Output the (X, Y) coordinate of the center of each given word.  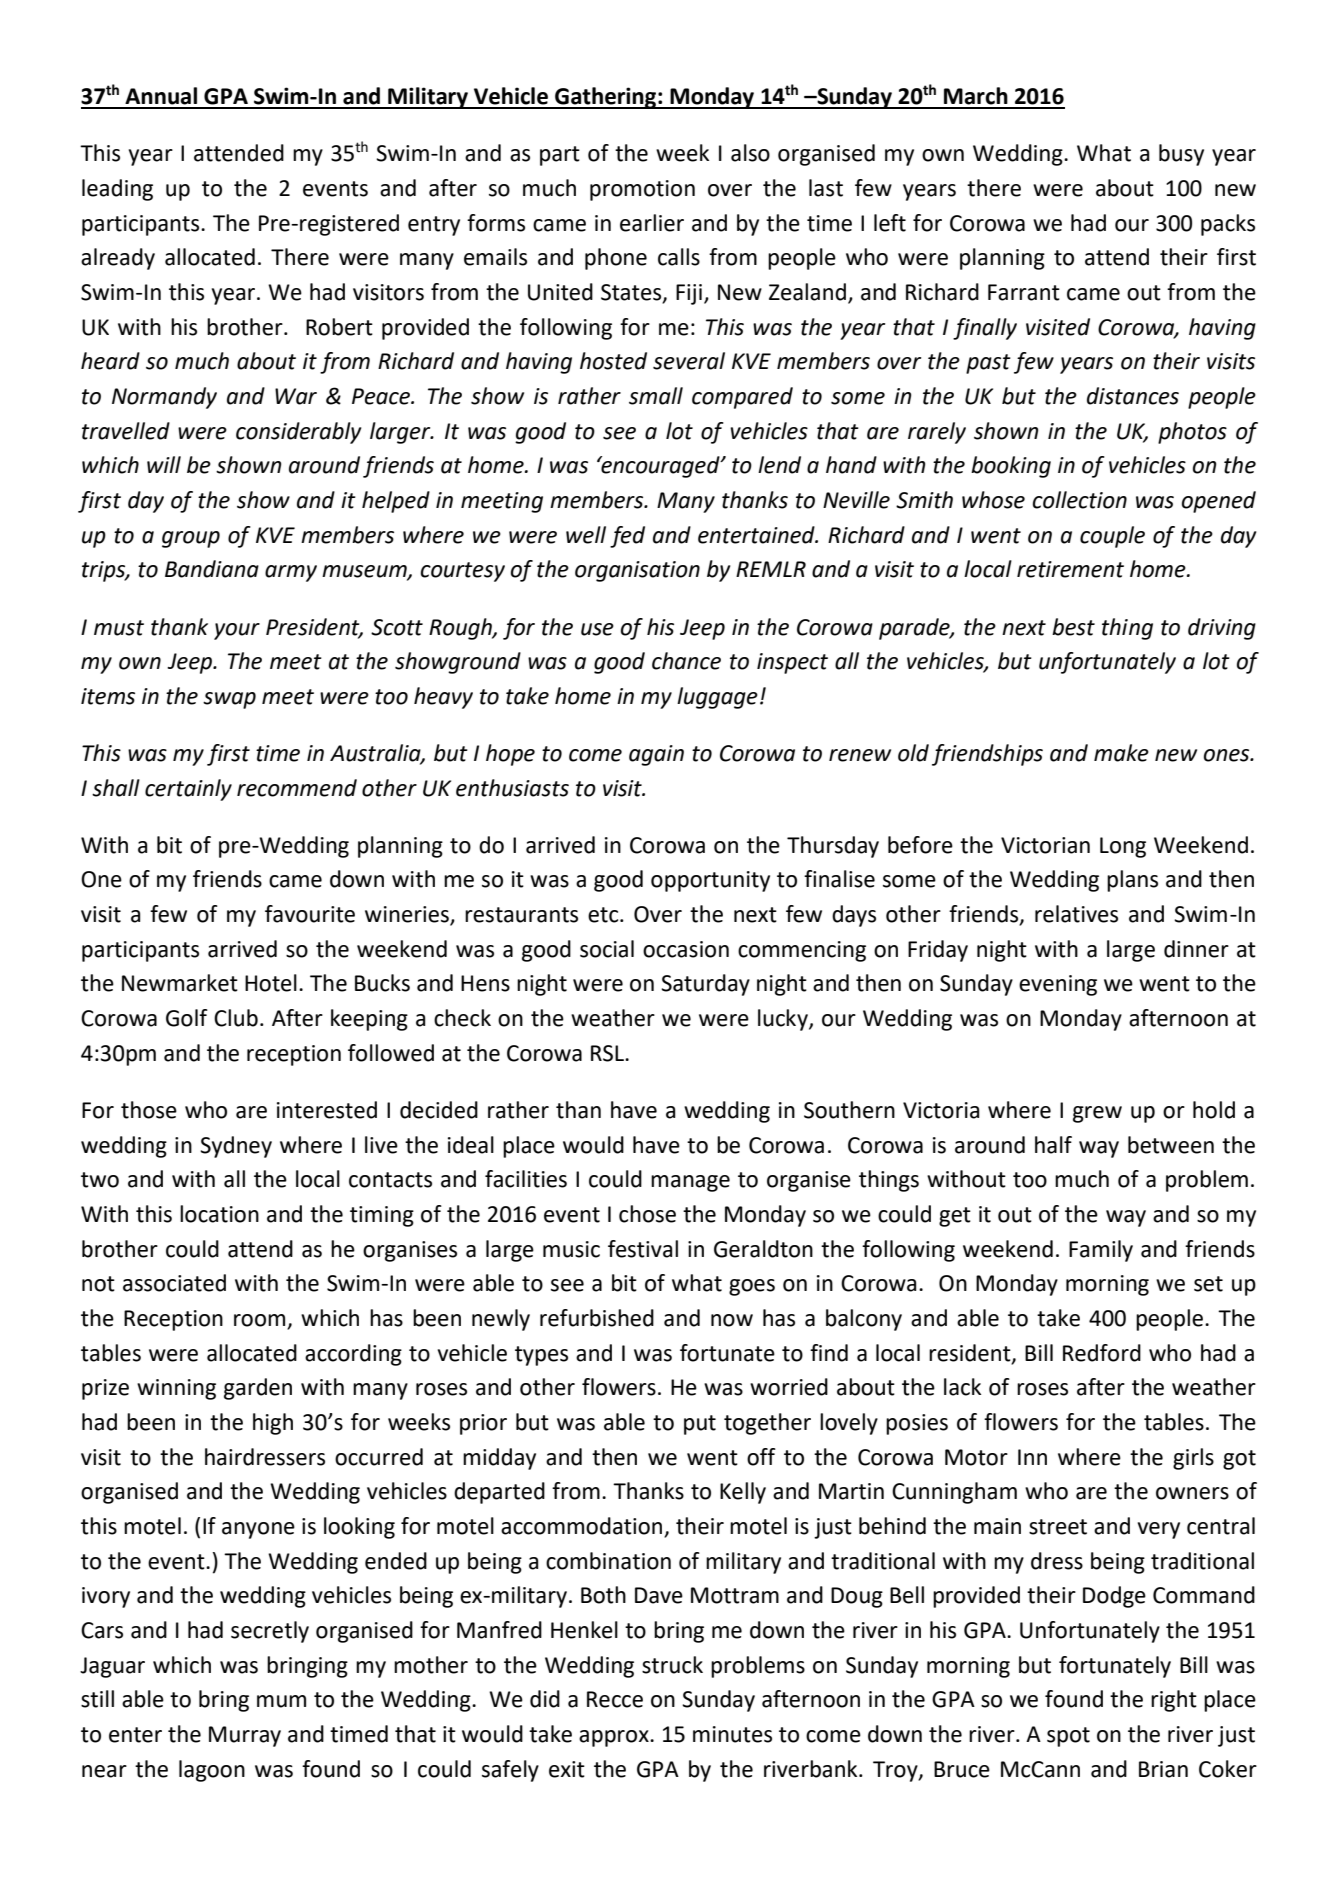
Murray (245, 1736)
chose (647, 1214)
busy (1181, 155)
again (656, 755)
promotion (642, 190)
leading (117, 190)
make (1121, 753)
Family (1101, 1251)
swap (229, 700)
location (219, 1214)
